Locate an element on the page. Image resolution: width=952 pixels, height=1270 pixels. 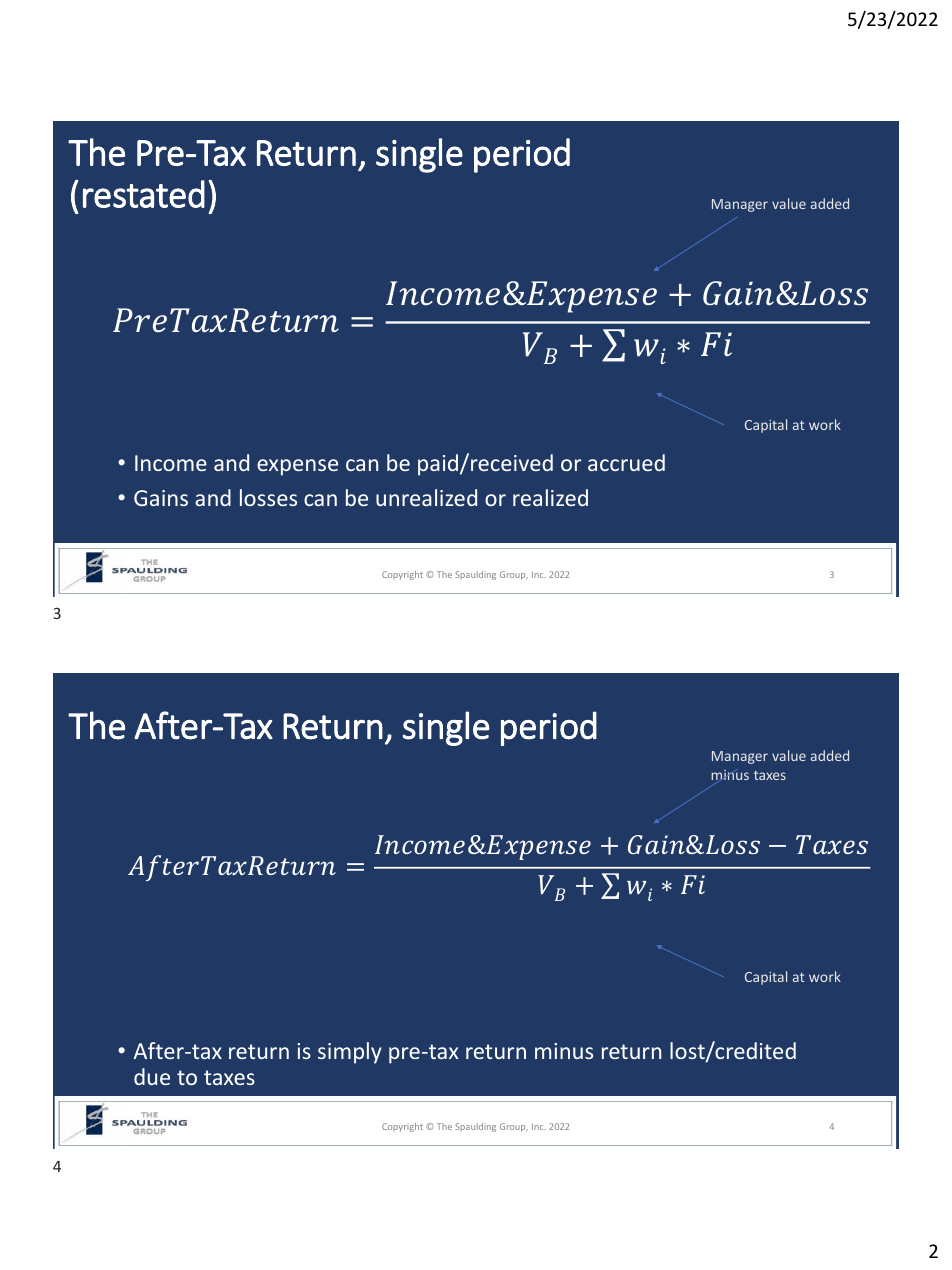
Income is located at coordinates (171, 463).
